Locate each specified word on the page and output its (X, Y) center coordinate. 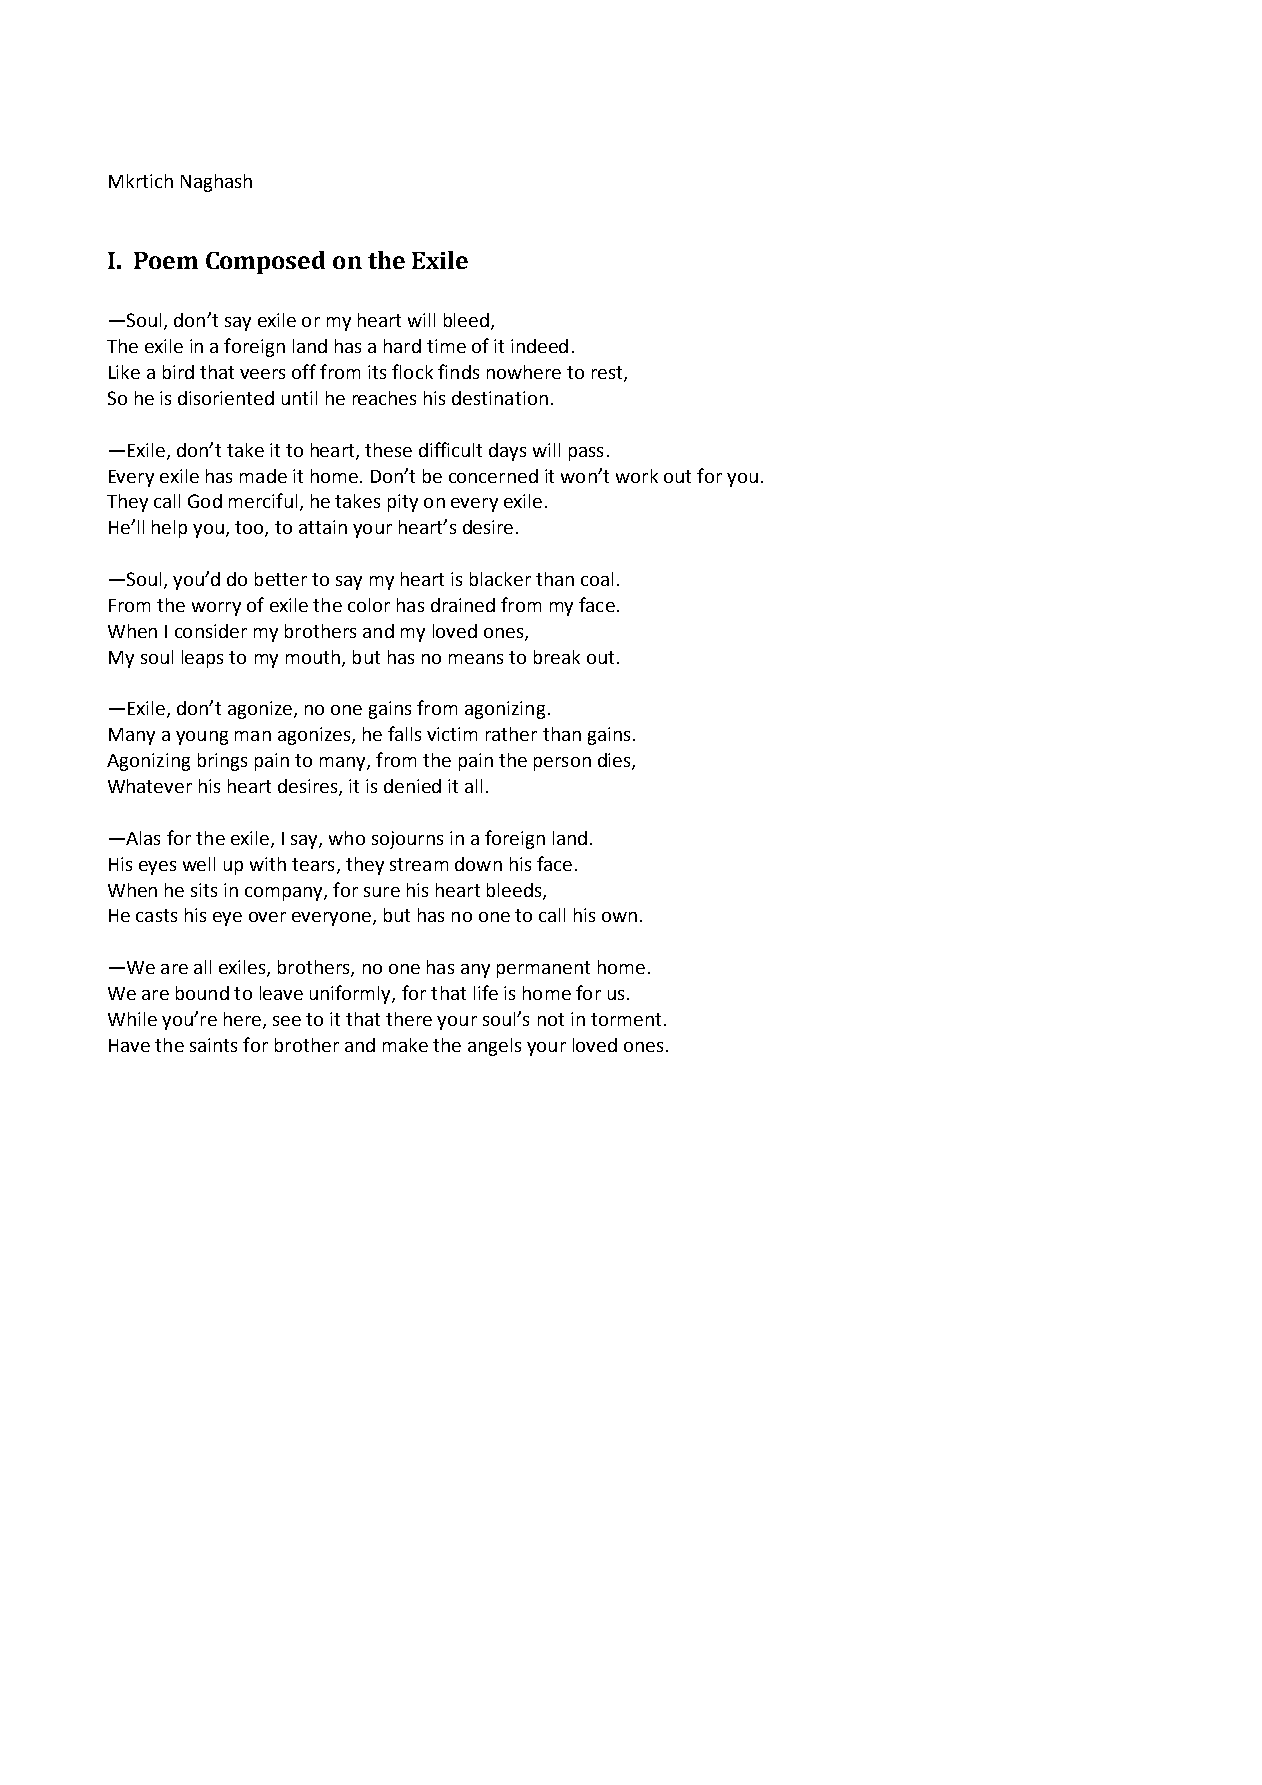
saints (213, 1045)
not (551, 1019)
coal (597, 579)
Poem (166, 260)
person (562, 764)
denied (412, 786)
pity (403, 503)
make (405, 1045)
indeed (539, 346)
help (169, 529)
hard (402, 346)
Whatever (150, 786)
